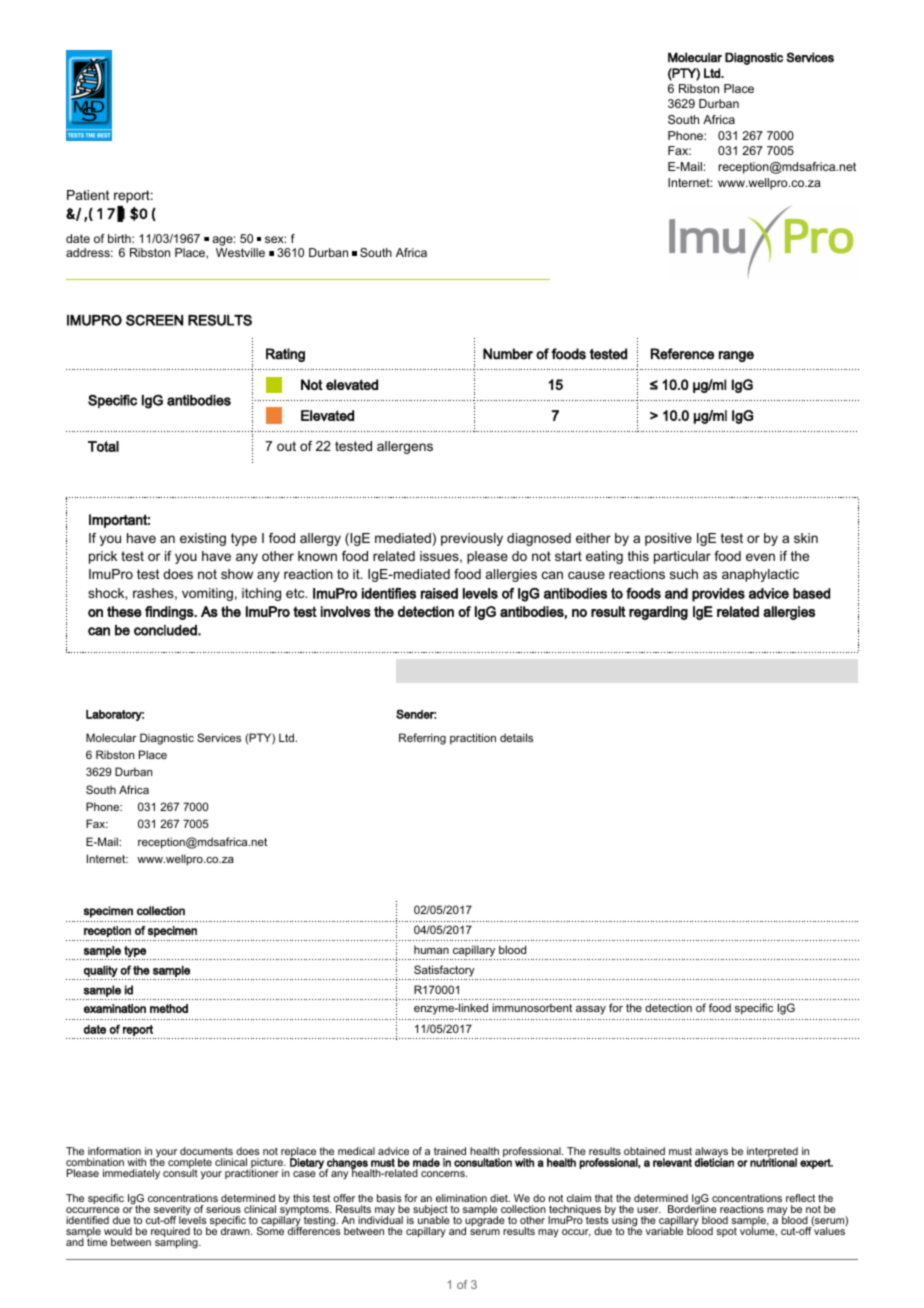 Image resolution: width=924 pixels, height=1308 pixels. Describe the element at coordinates (591, 1010) in the screenshot. I see `assay` at that location.
